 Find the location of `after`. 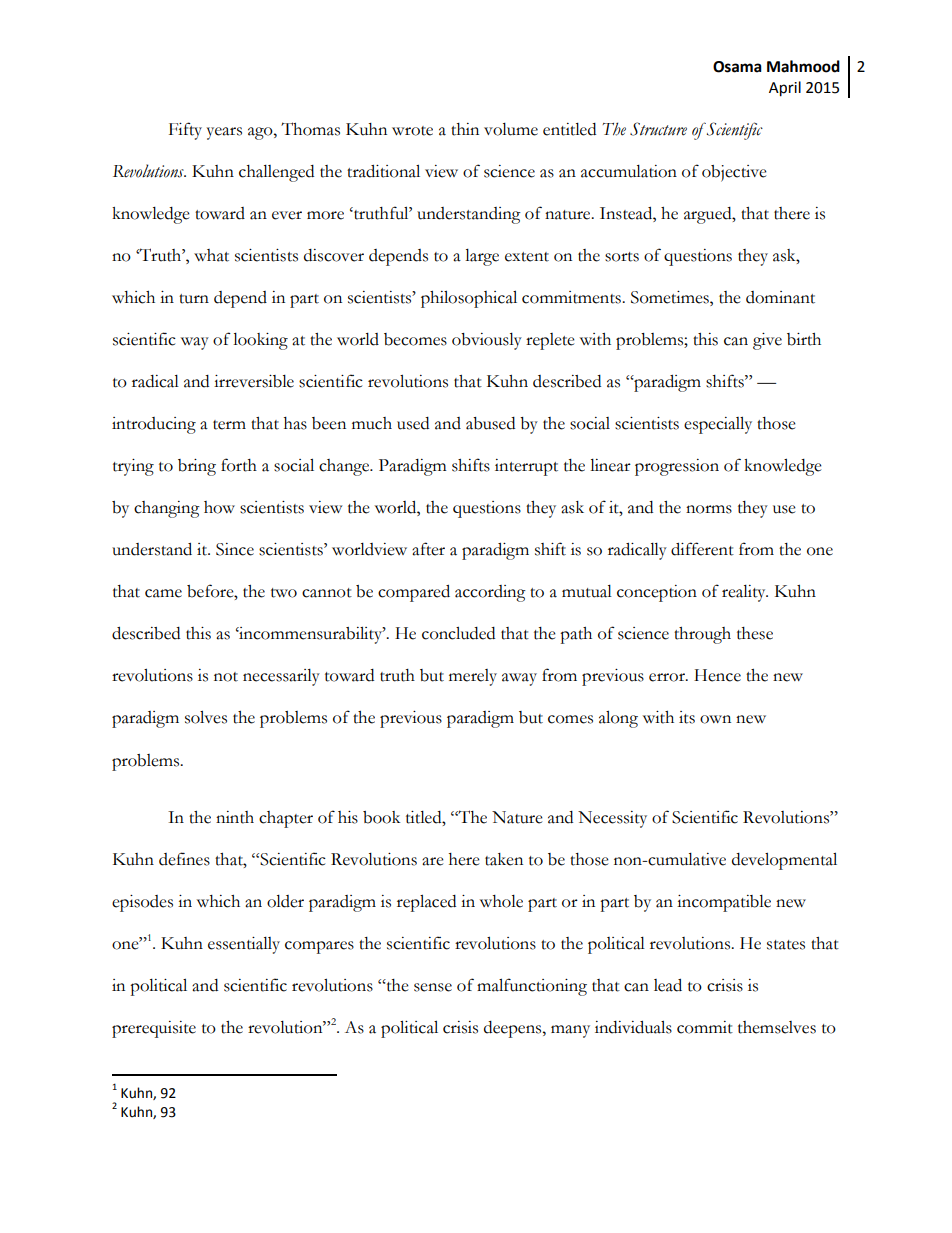

after is located at coordinates (428, 549).
